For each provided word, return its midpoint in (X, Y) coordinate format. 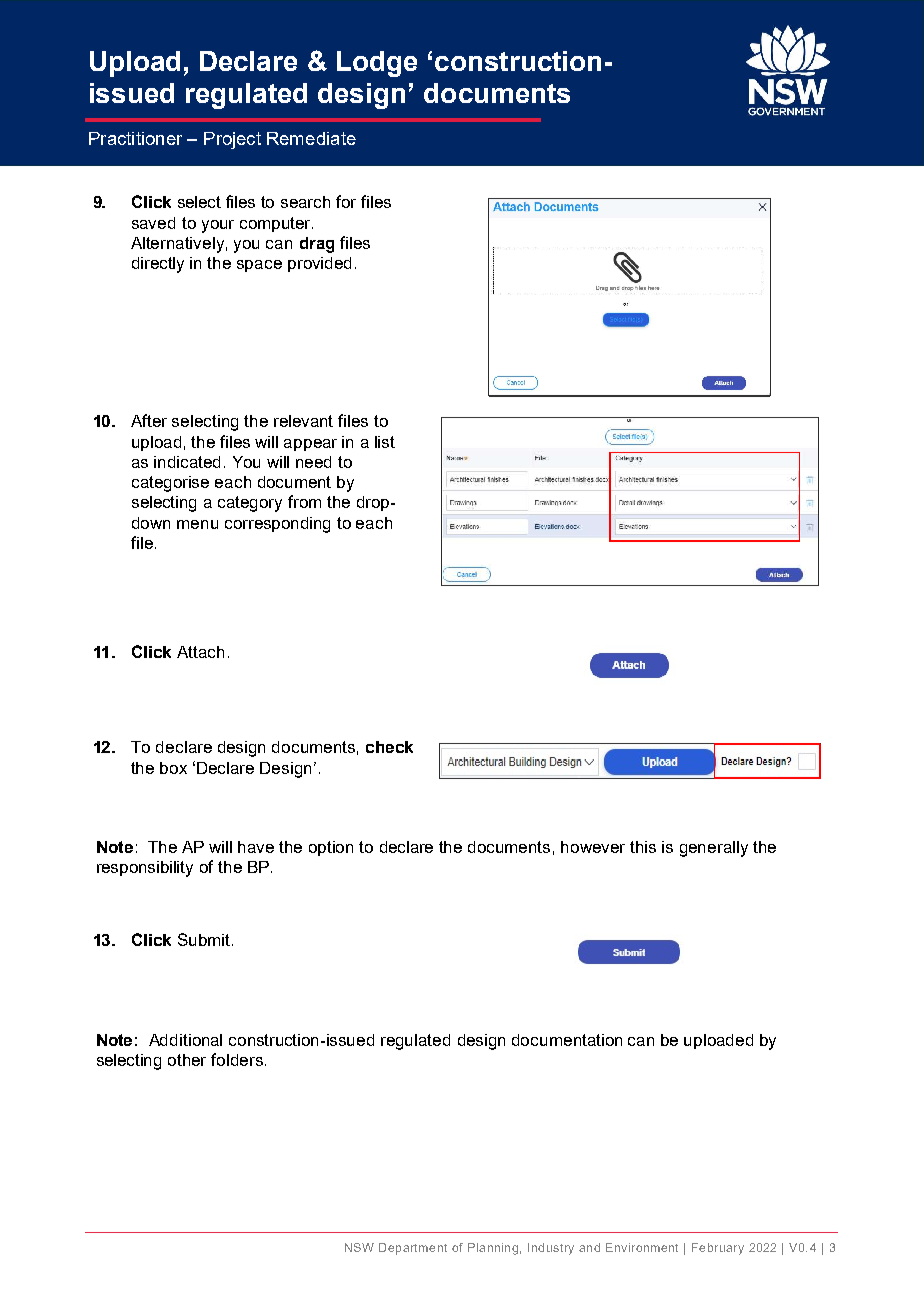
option (331, 848)
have (256, 847)
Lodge (377, 64)
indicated (187, 462)
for (346, 201)
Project (232, 140)
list (385, 442)
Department (413, 1249)
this (643, 847)
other (187, 1060)
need (313, 462)
